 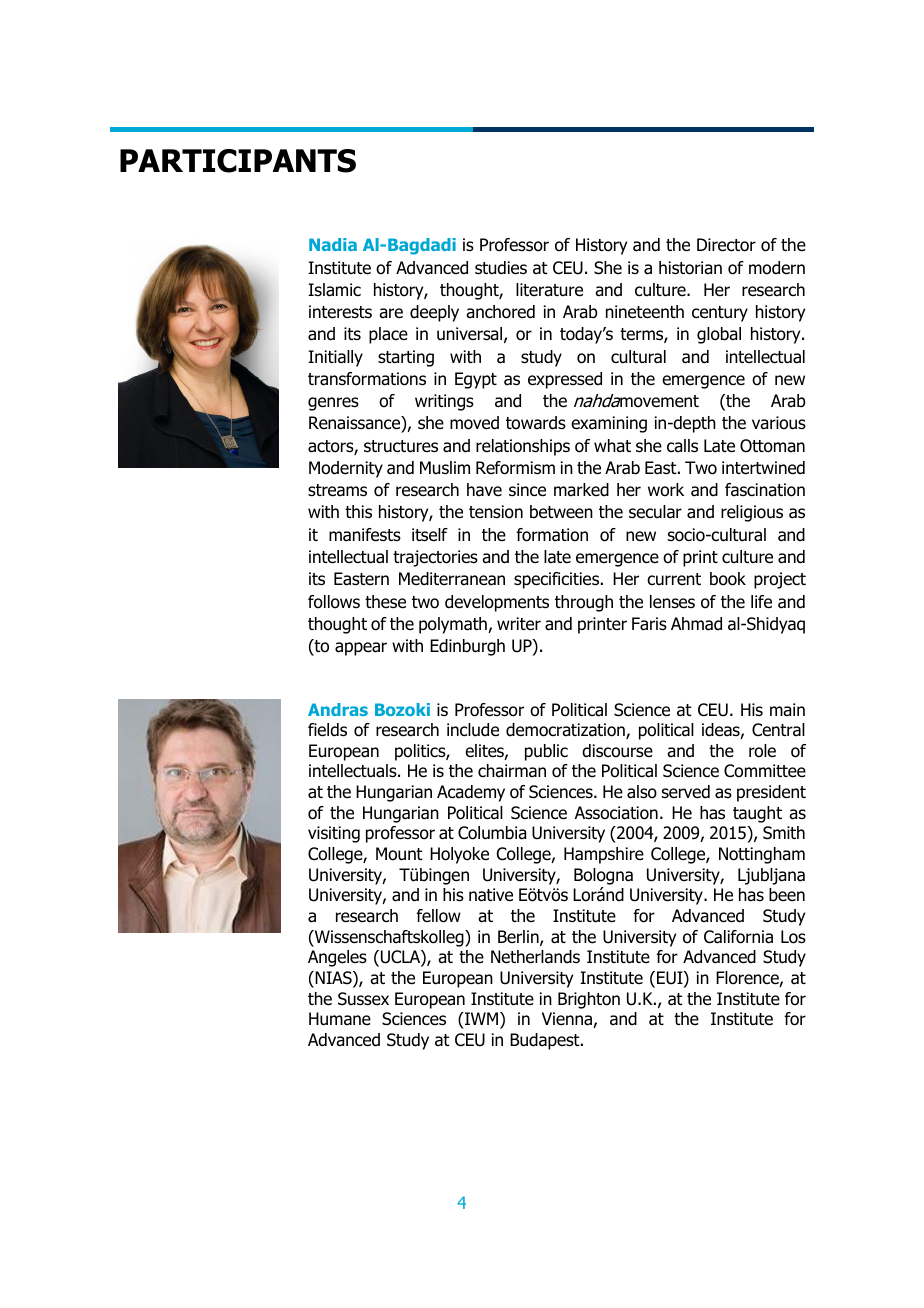 What do you see at coordinates (738, 937) in the screenshot?
I see `California` at bounding box center [738, 937].
